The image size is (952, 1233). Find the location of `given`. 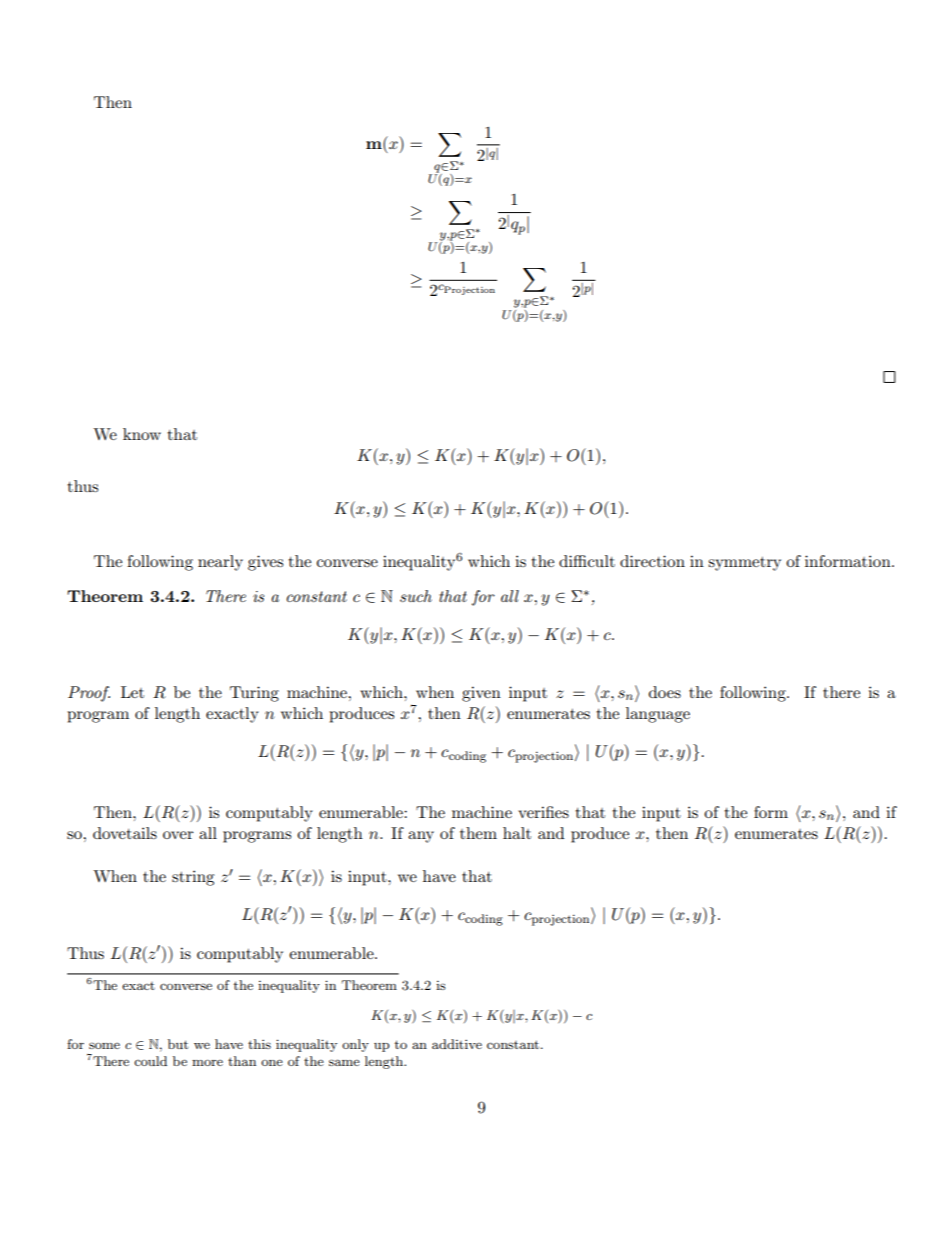

given is located at coordinates (481, 694).
